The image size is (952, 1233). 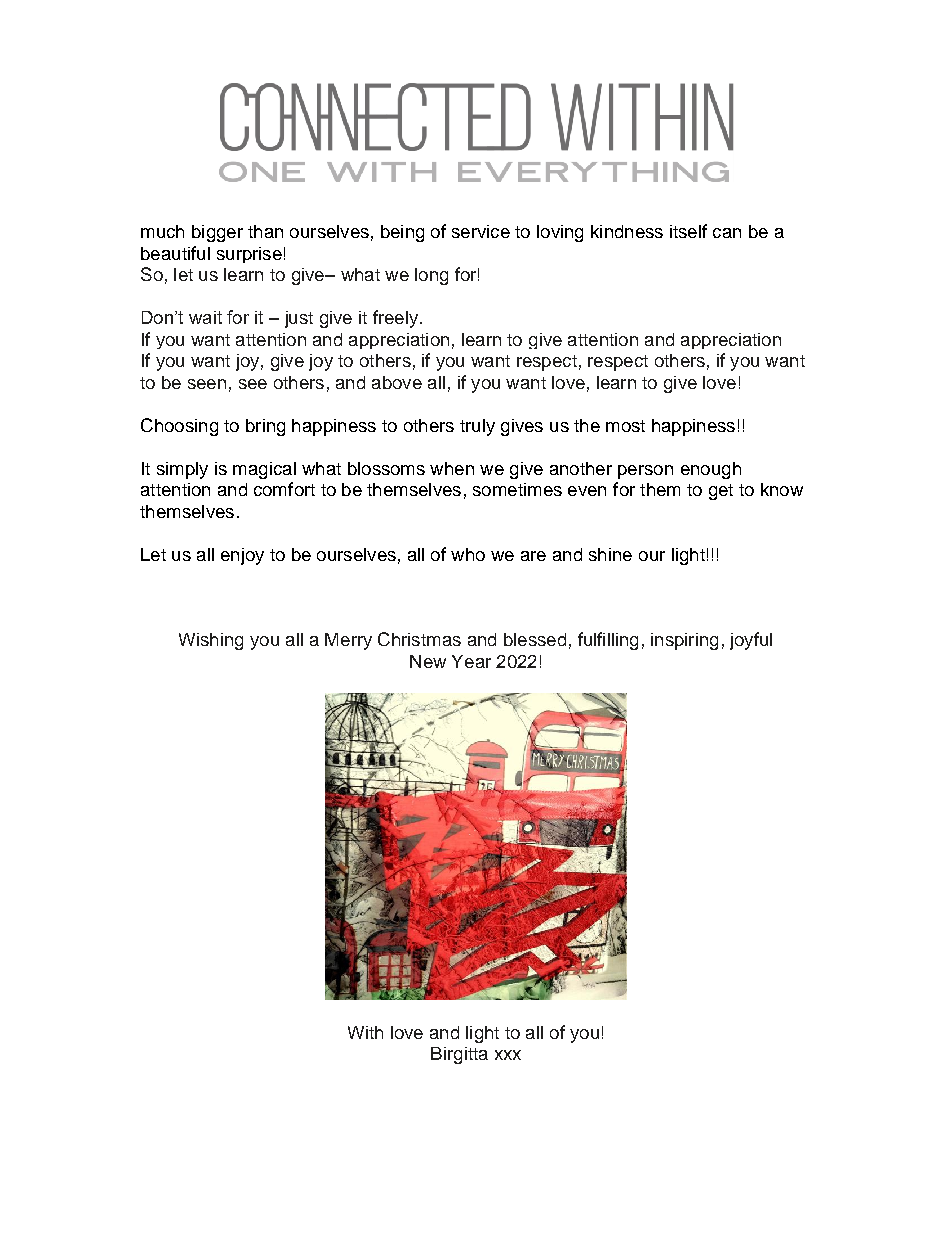 What do you see at coordinates (481, 231) in the screenshot?
I see `service` at bounding box center [481, 231].
